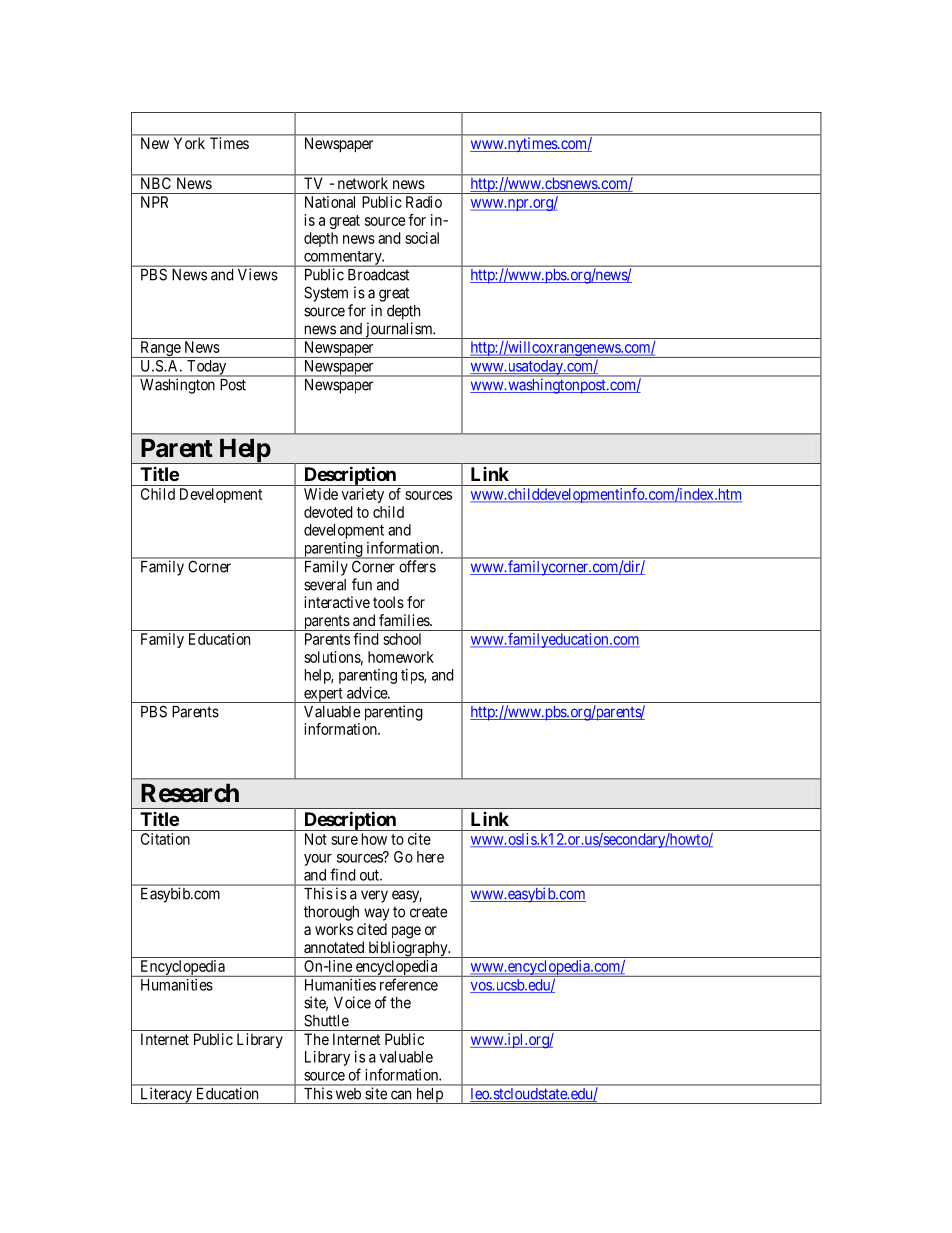 This document has height=1233, width=952. Describe the element at coordinates (330, 202) in the document. I see `National` at that location.
